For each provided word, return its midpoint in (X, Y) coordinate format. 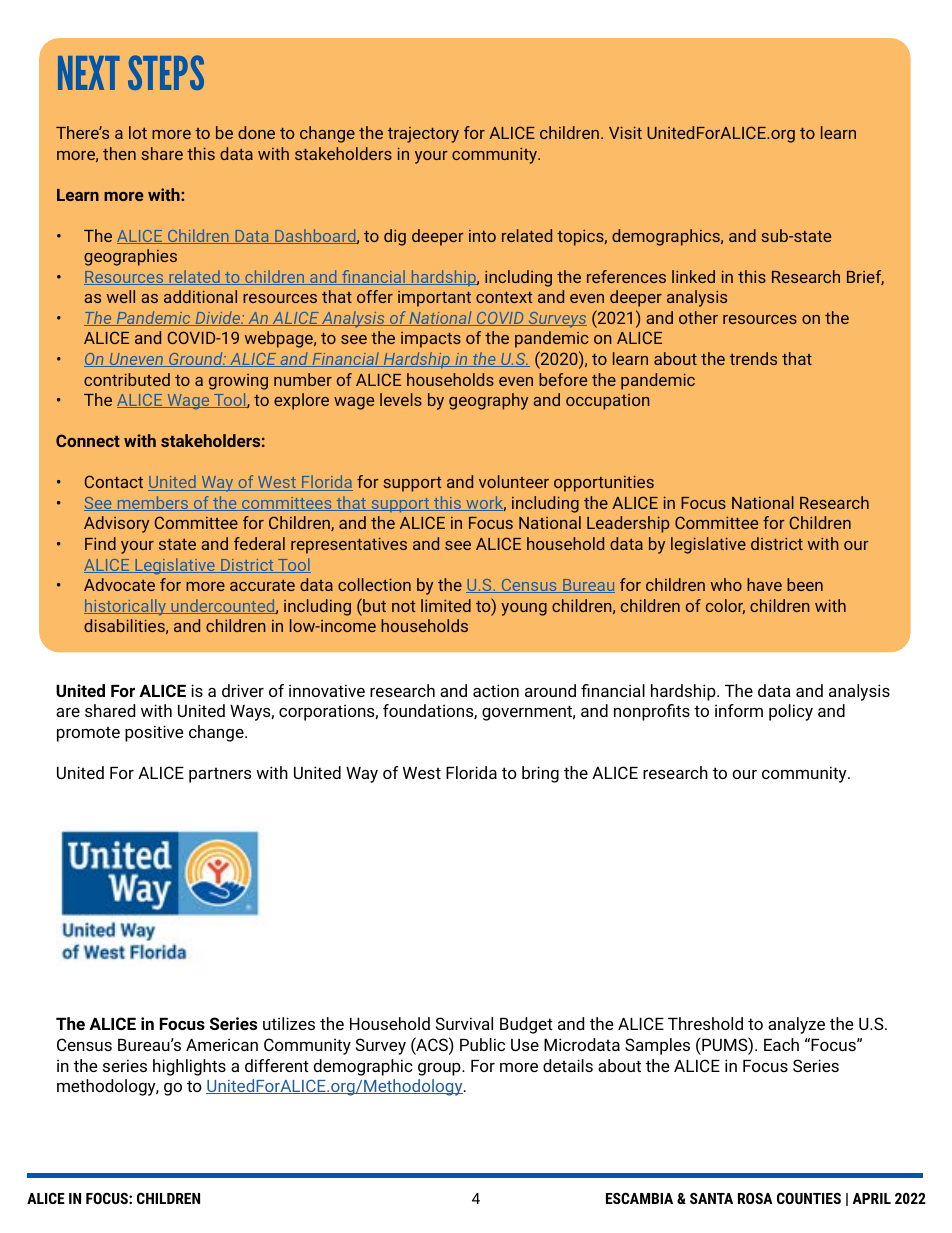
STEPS (166, 72)
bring (540, 774)
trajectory (423, 135)
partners (220, 775)
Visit (625, 132)
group (440, 1069)
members (152, 503)
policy (791, 712)
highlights (189, 1067)
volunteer (514, 481)
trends (753, 358)
